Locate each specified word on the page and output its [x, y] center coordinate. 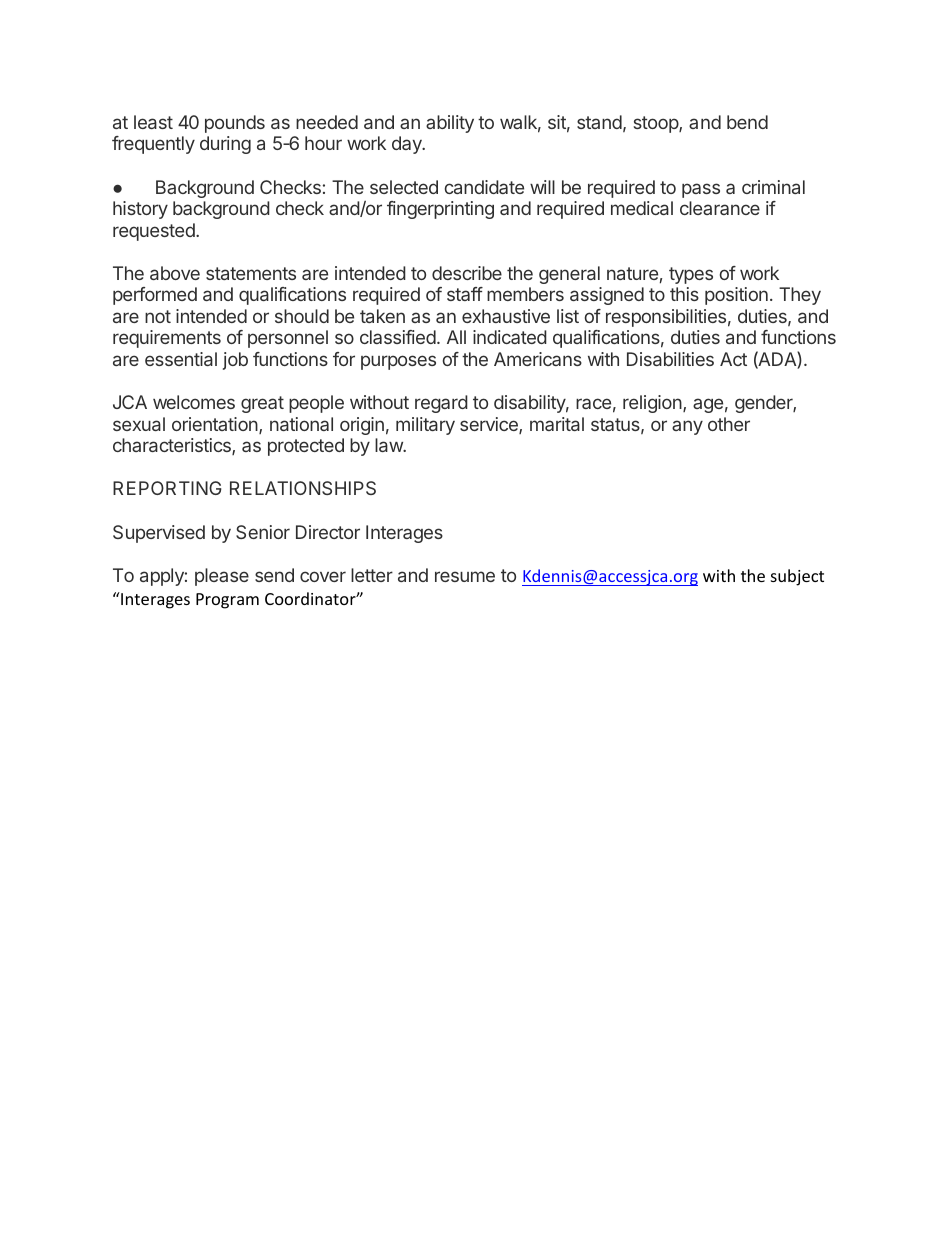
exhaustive [506, 316]
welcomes [194, 402]
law [390, 445]
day [408, 145]
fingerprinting [440, 210]
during [225, 145]
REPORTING [167, 488]
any [687, 427]
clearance [720, 208]
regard [441, 404]
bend [747, 122]
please [222, 577]
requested [155, 232]
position [736, 296]
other [729, 424]
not [158, 316]
